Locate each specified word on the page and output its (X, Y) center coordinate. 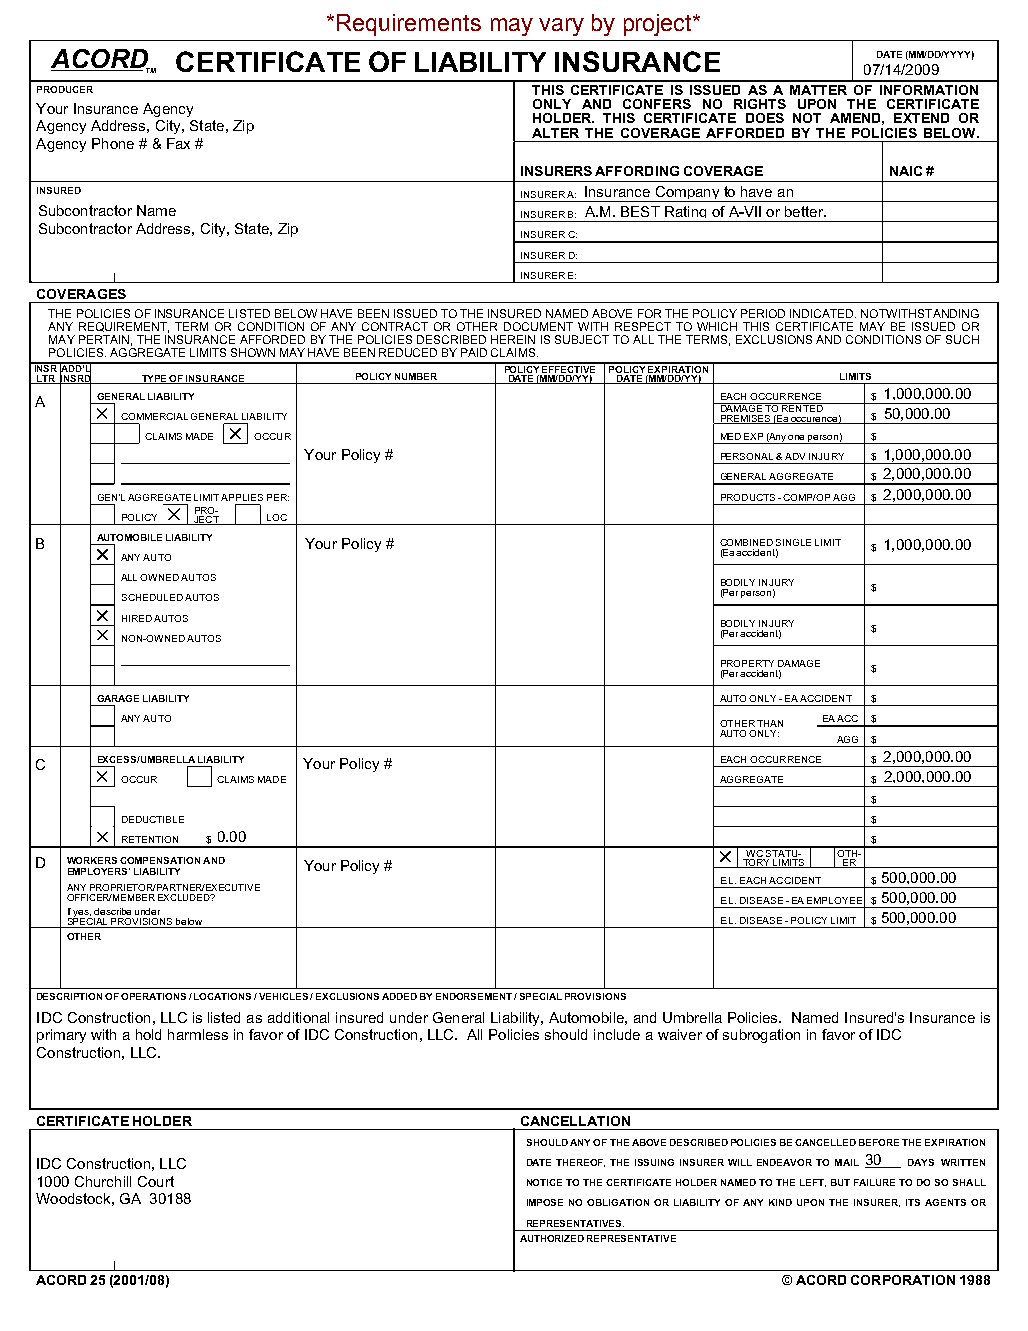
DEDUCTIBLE (153, 819)
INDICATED (823, 313)
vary (561, 27)
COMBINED (746, 542)
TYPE (154, 379)
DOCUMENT (538, 326)
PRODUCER (65, 89)
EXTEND (921, 118)
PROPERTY (747, 663)
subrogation (761, 1036)
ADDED (399, 996)
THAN (770, 723)
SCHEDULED (152, 597)
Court (156, 1181)
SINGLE (793, 542)
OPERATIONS (153, 996)
